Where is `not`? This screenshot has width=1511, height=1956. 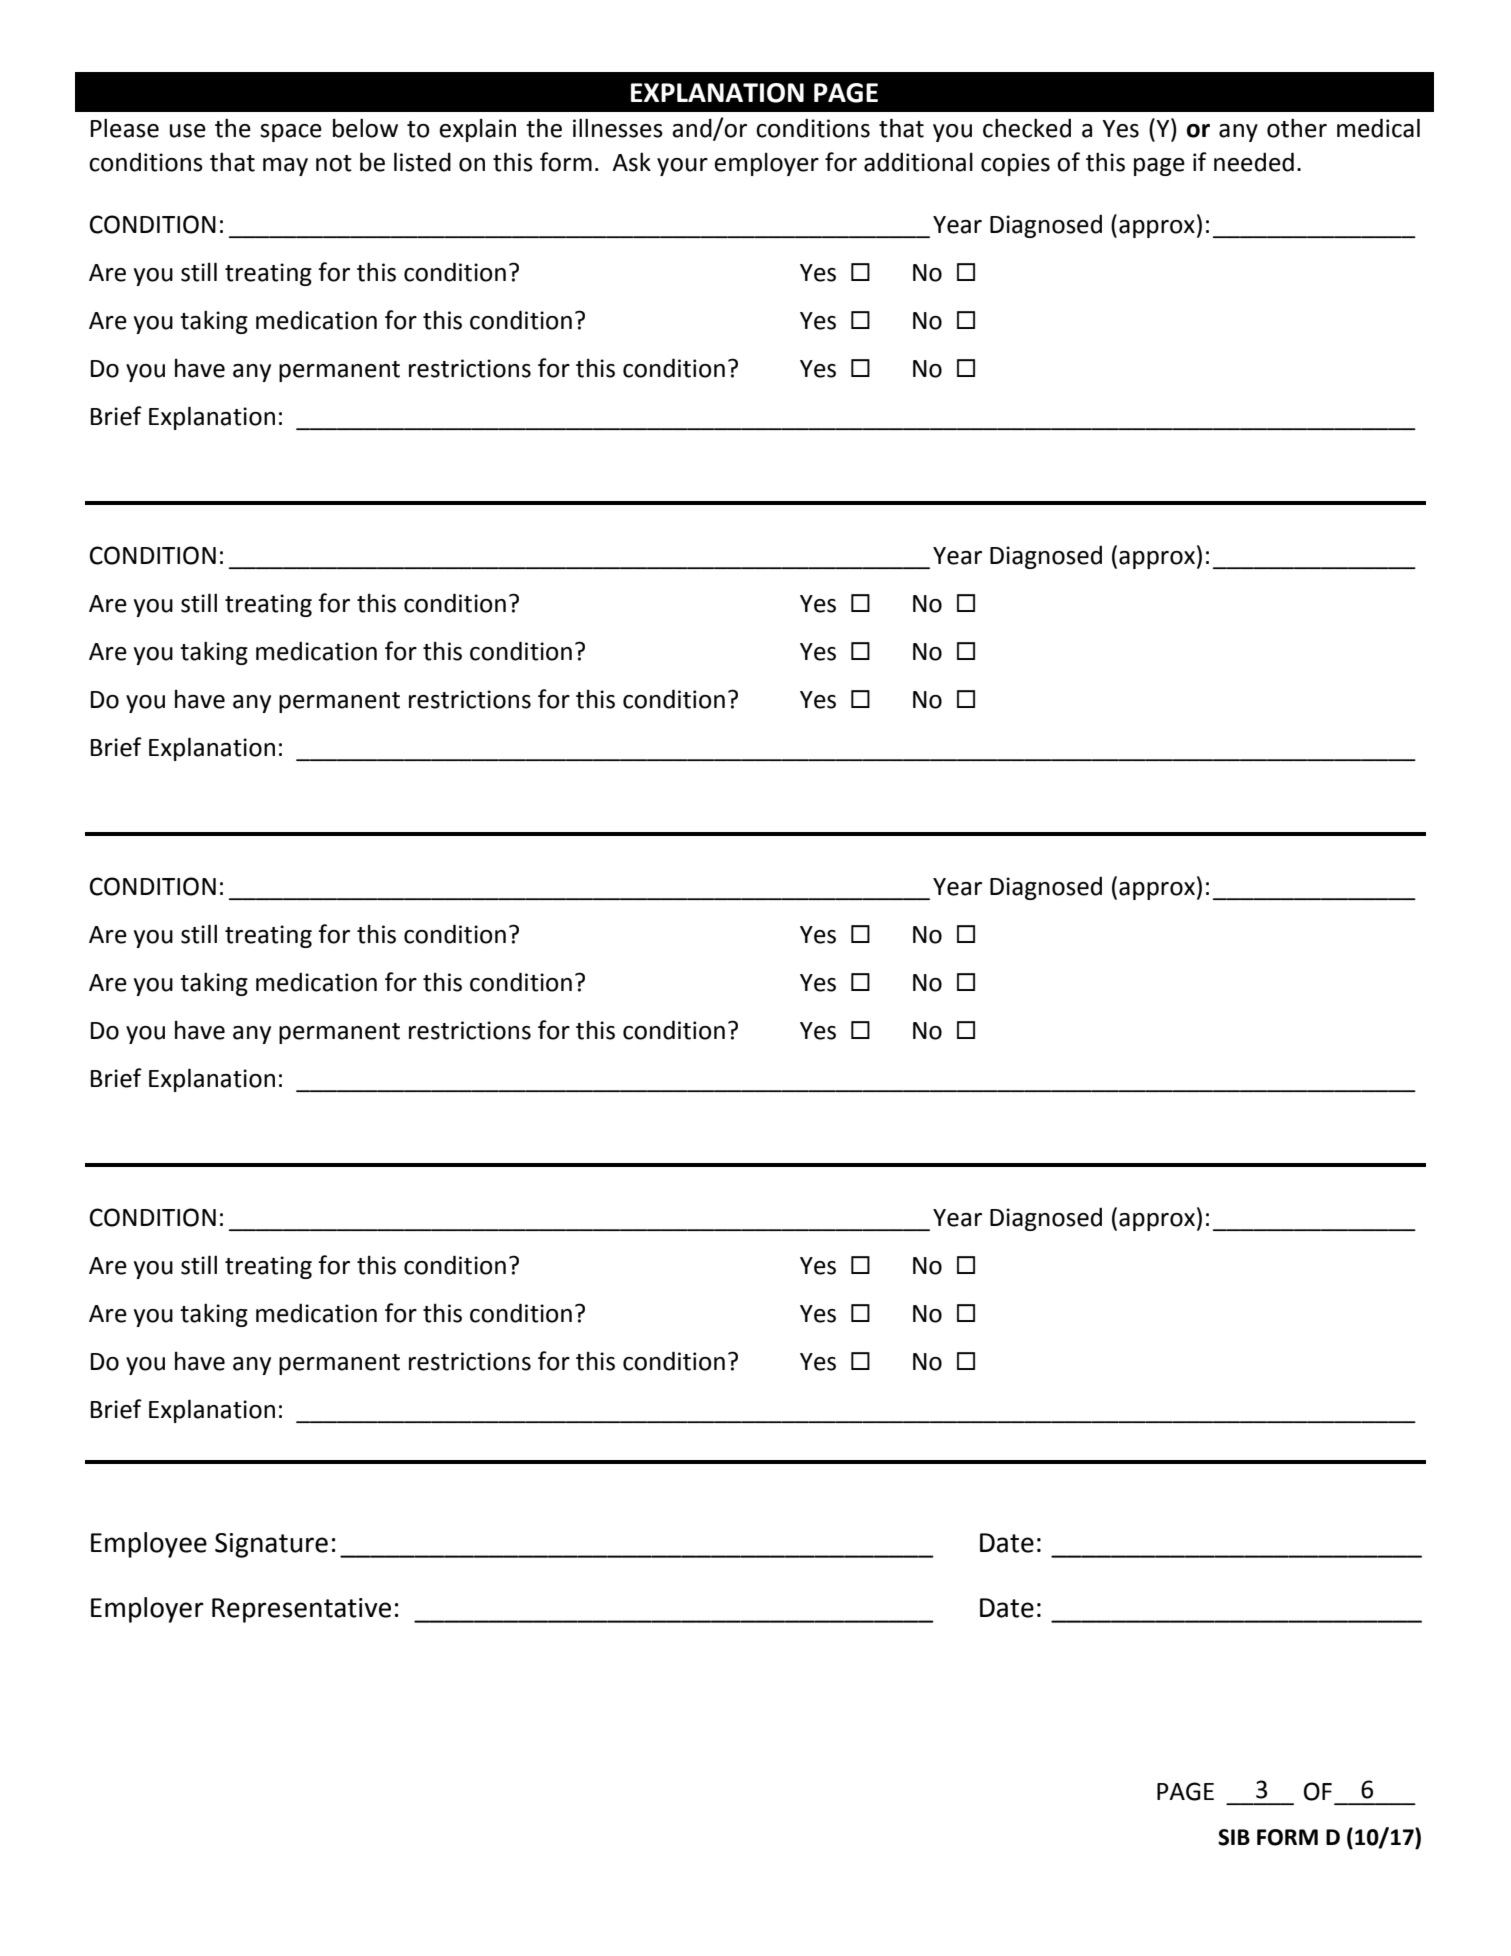
not is located at coordinates (334, 163).
